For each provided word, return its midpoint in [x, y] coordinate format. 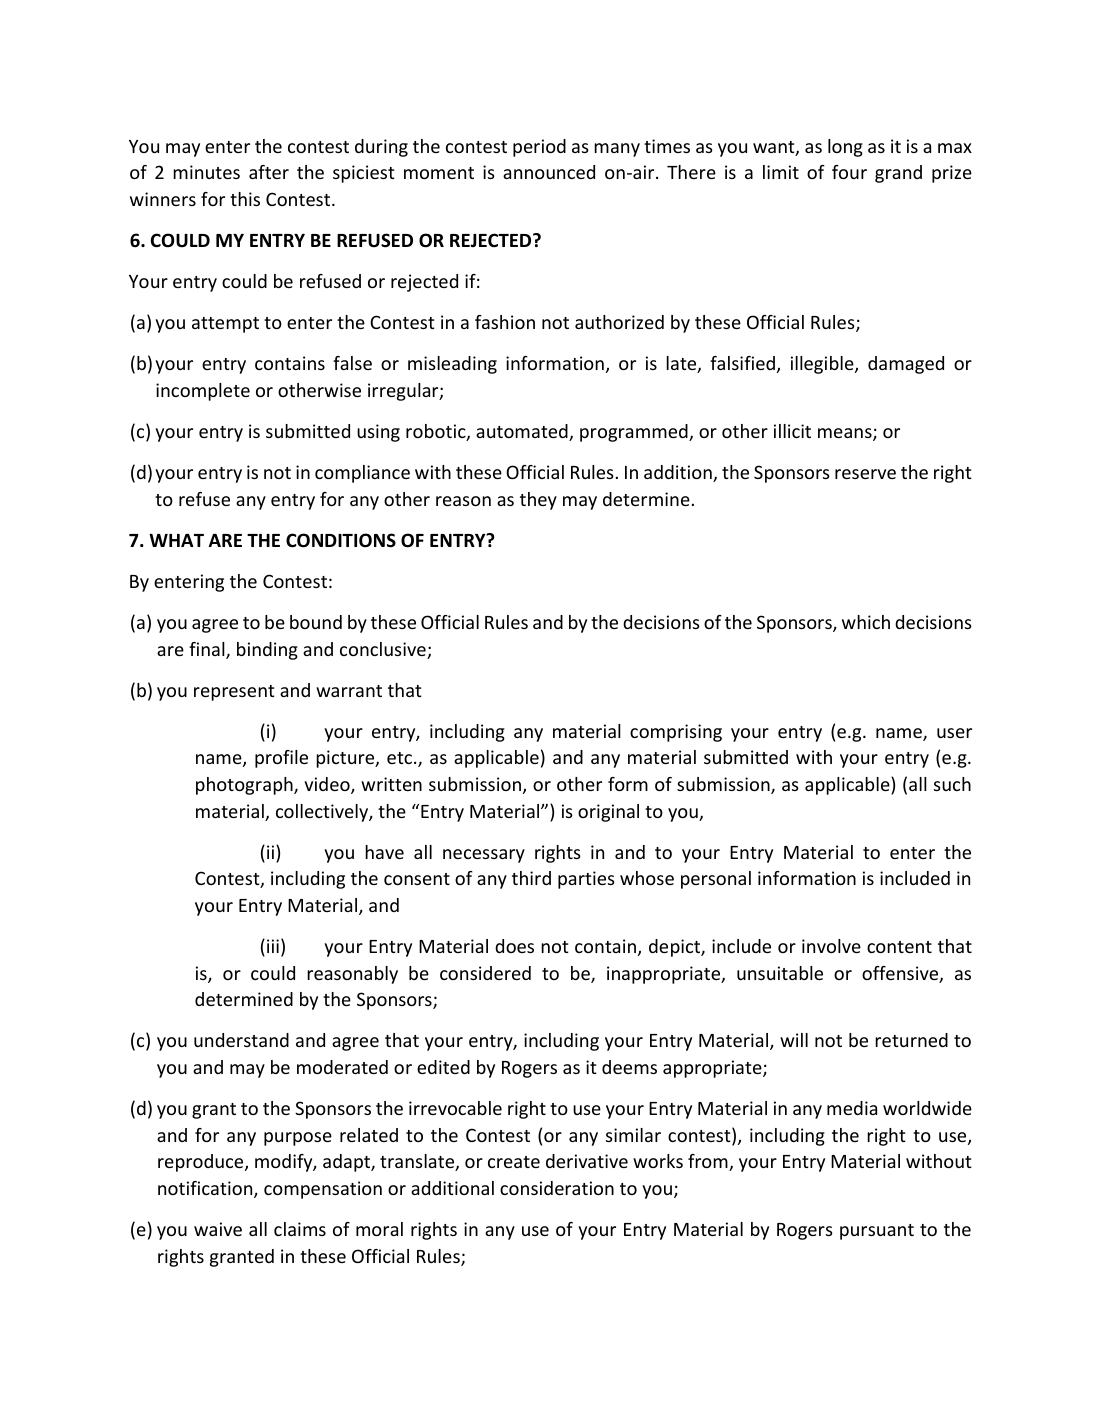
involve [831, 946]
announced [549, 172]
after [269, 172]
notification [206, 1189]
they [538, 501]
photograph [245, 786]
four [849, 172]
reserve [865, 474]
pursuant [877, 1232]
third [531, 878]
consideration [557, 1188]
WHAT [176, 540]
